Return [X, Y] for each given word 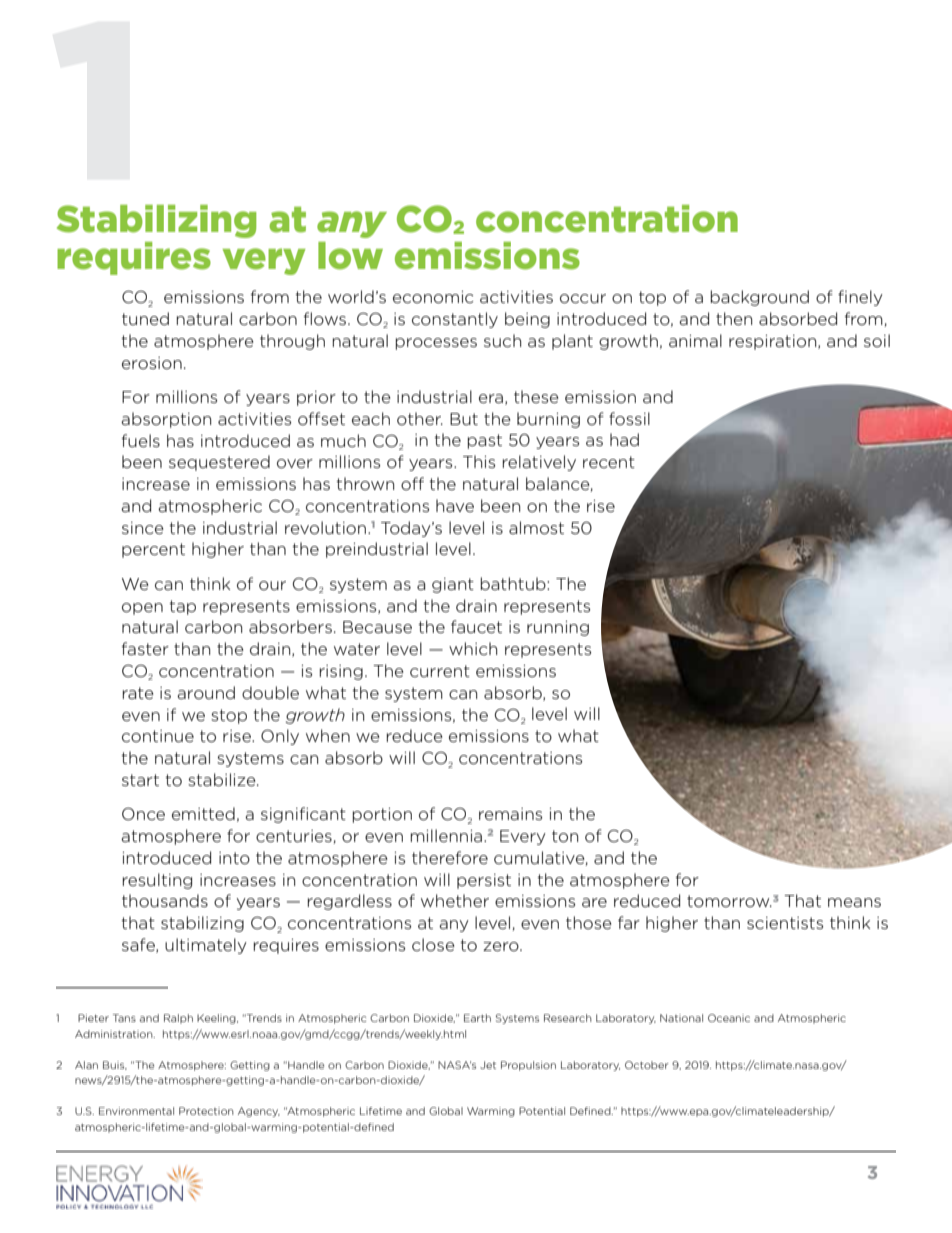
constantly [455, 320]
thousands [165, 900]
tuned [145, 318]
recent [609, 462]
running [558, 628]
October [647, 1065]
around [206, 692]
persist [484, 881]
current [440, 671]
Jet [488, 1065]
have [455, 505]
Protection [206, 1111]
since [143, 528]
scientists [785, 923]
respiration [774, 342]
